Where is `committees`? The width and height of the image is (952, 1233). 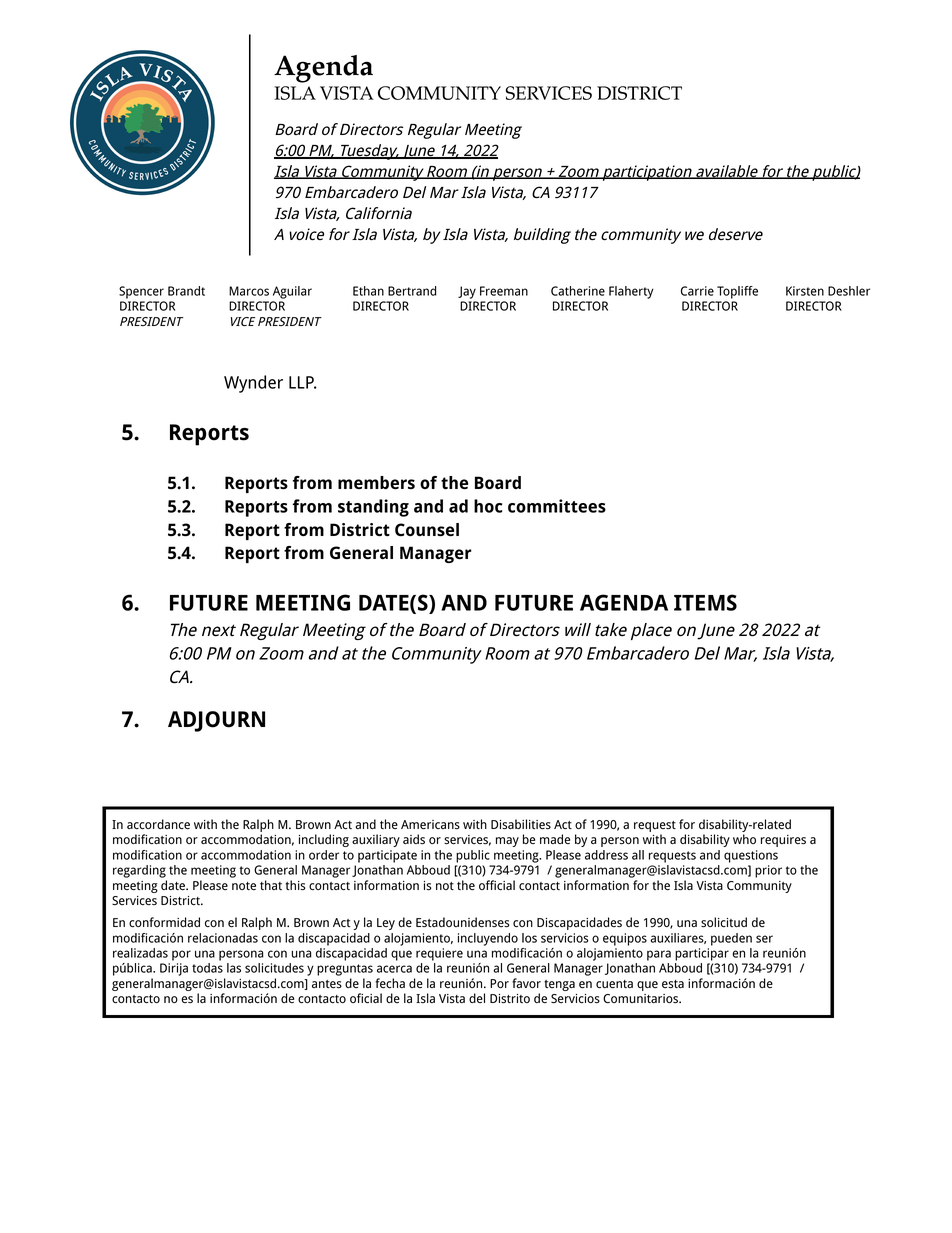 committees is located at coordinates (557, 506).
